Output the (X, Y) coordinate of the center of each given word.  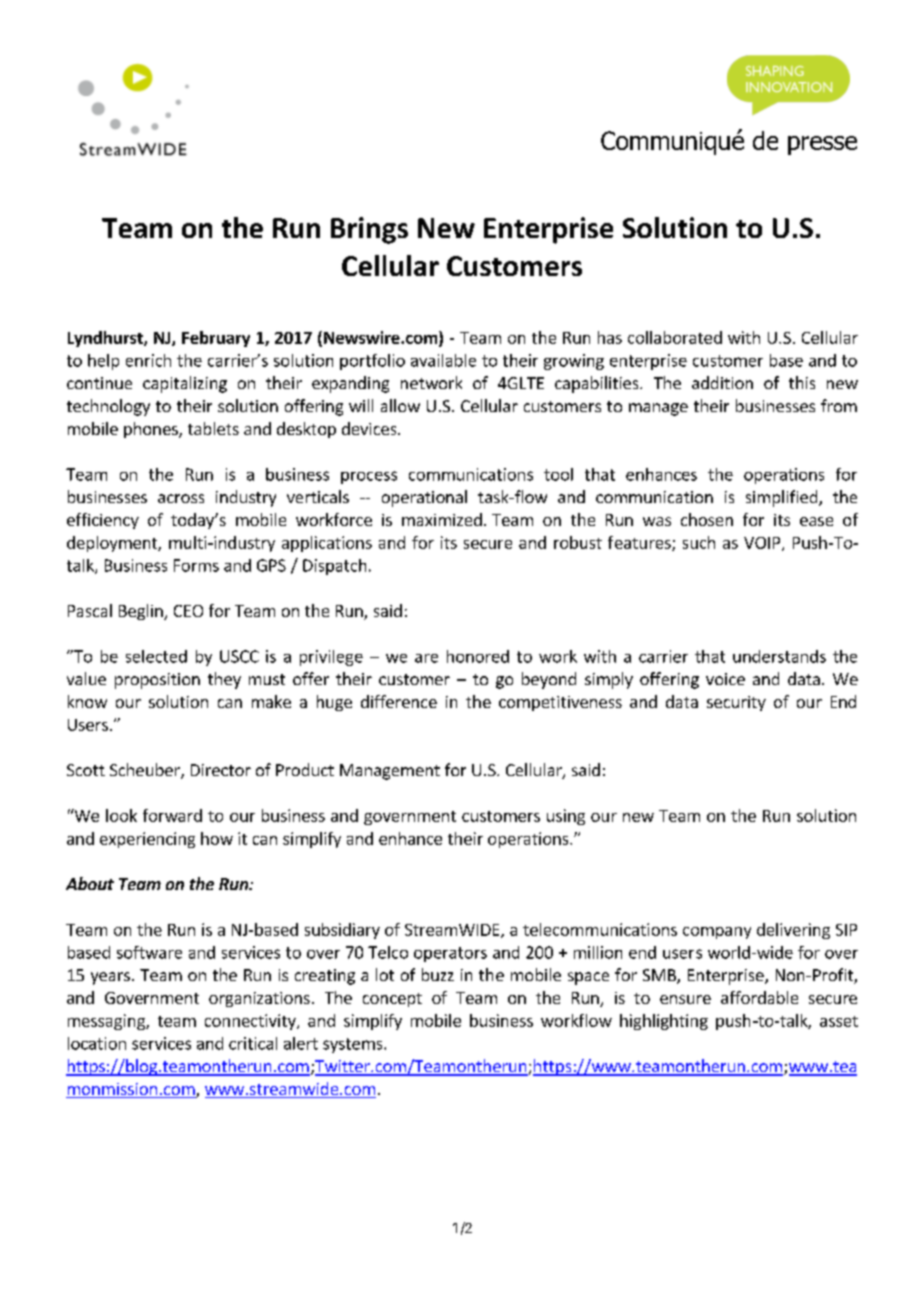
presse (822, 145)
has (610, 337)
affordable (759, 997)
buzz (438, 974)
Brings (369, 230)
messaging (107, 1022)
